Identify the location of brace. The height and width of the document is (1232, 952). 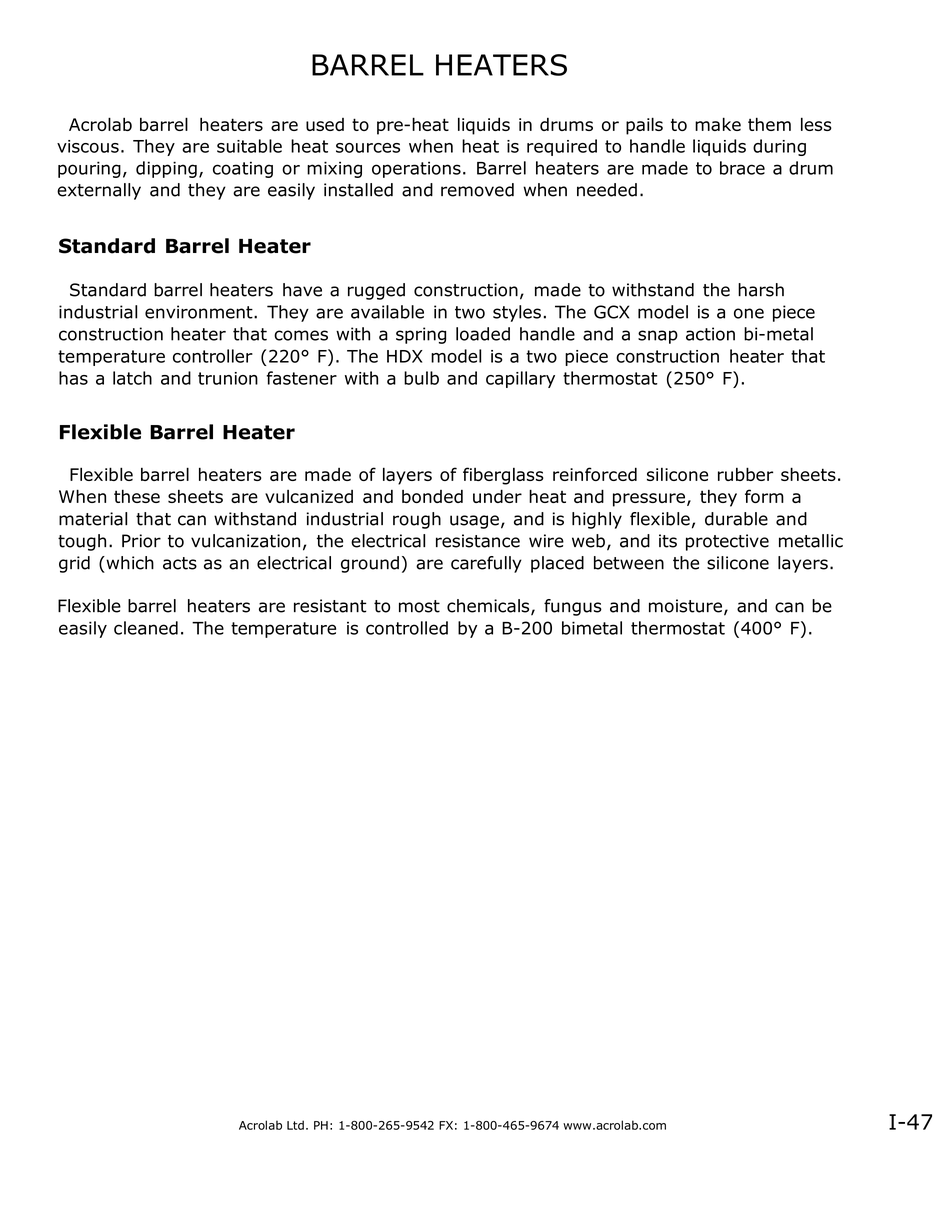
(742, 168).
